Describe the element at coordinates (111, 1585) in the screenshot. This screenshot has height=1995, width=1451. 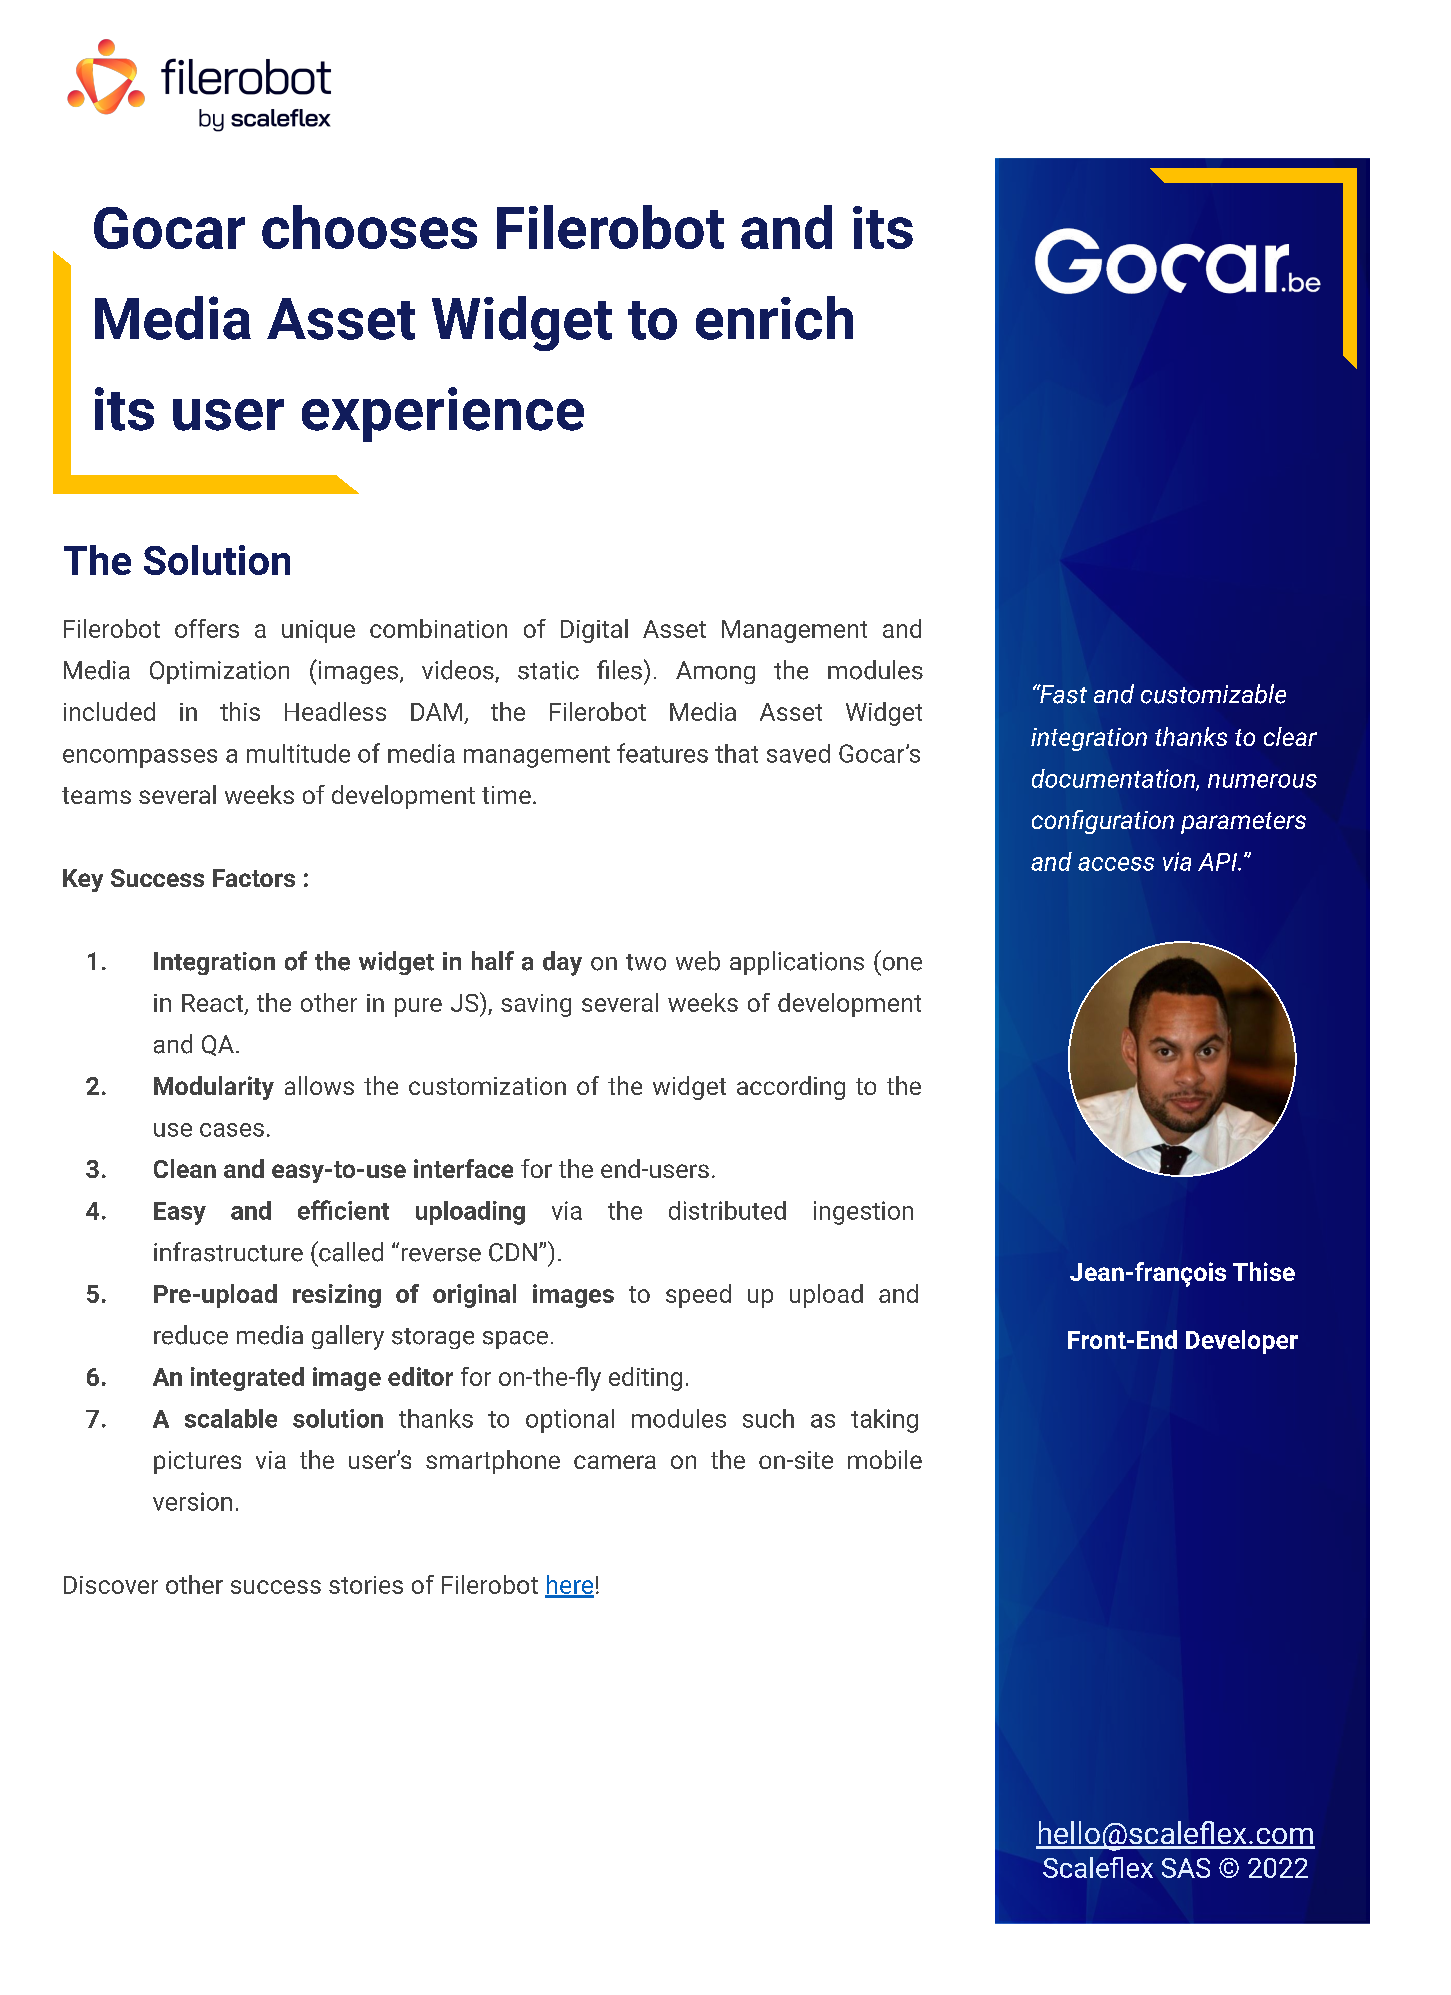
I see `Discover` at that location.
